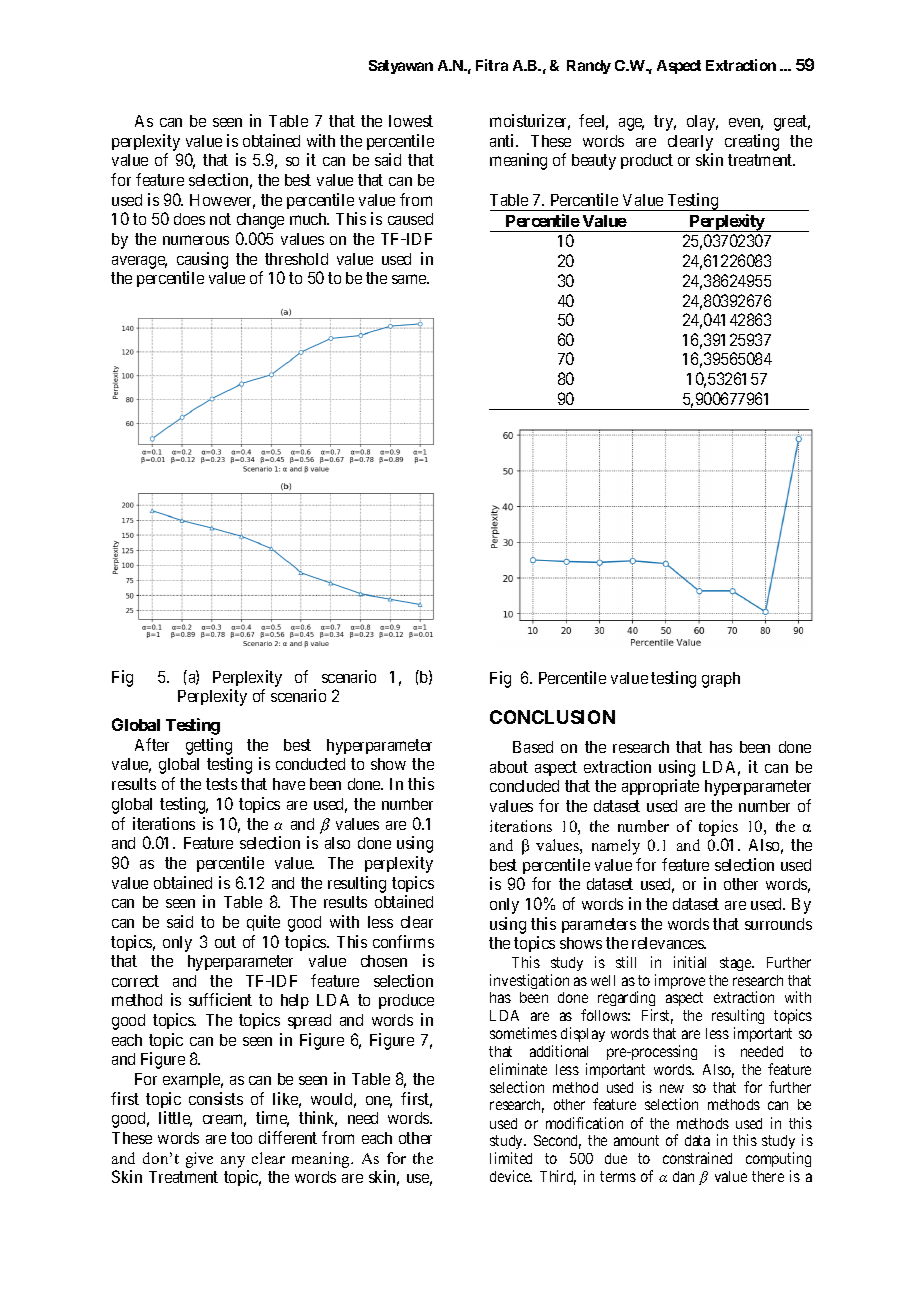  Describe the element at coordinates (199, 1160) in the document. I see `give` at that location.
